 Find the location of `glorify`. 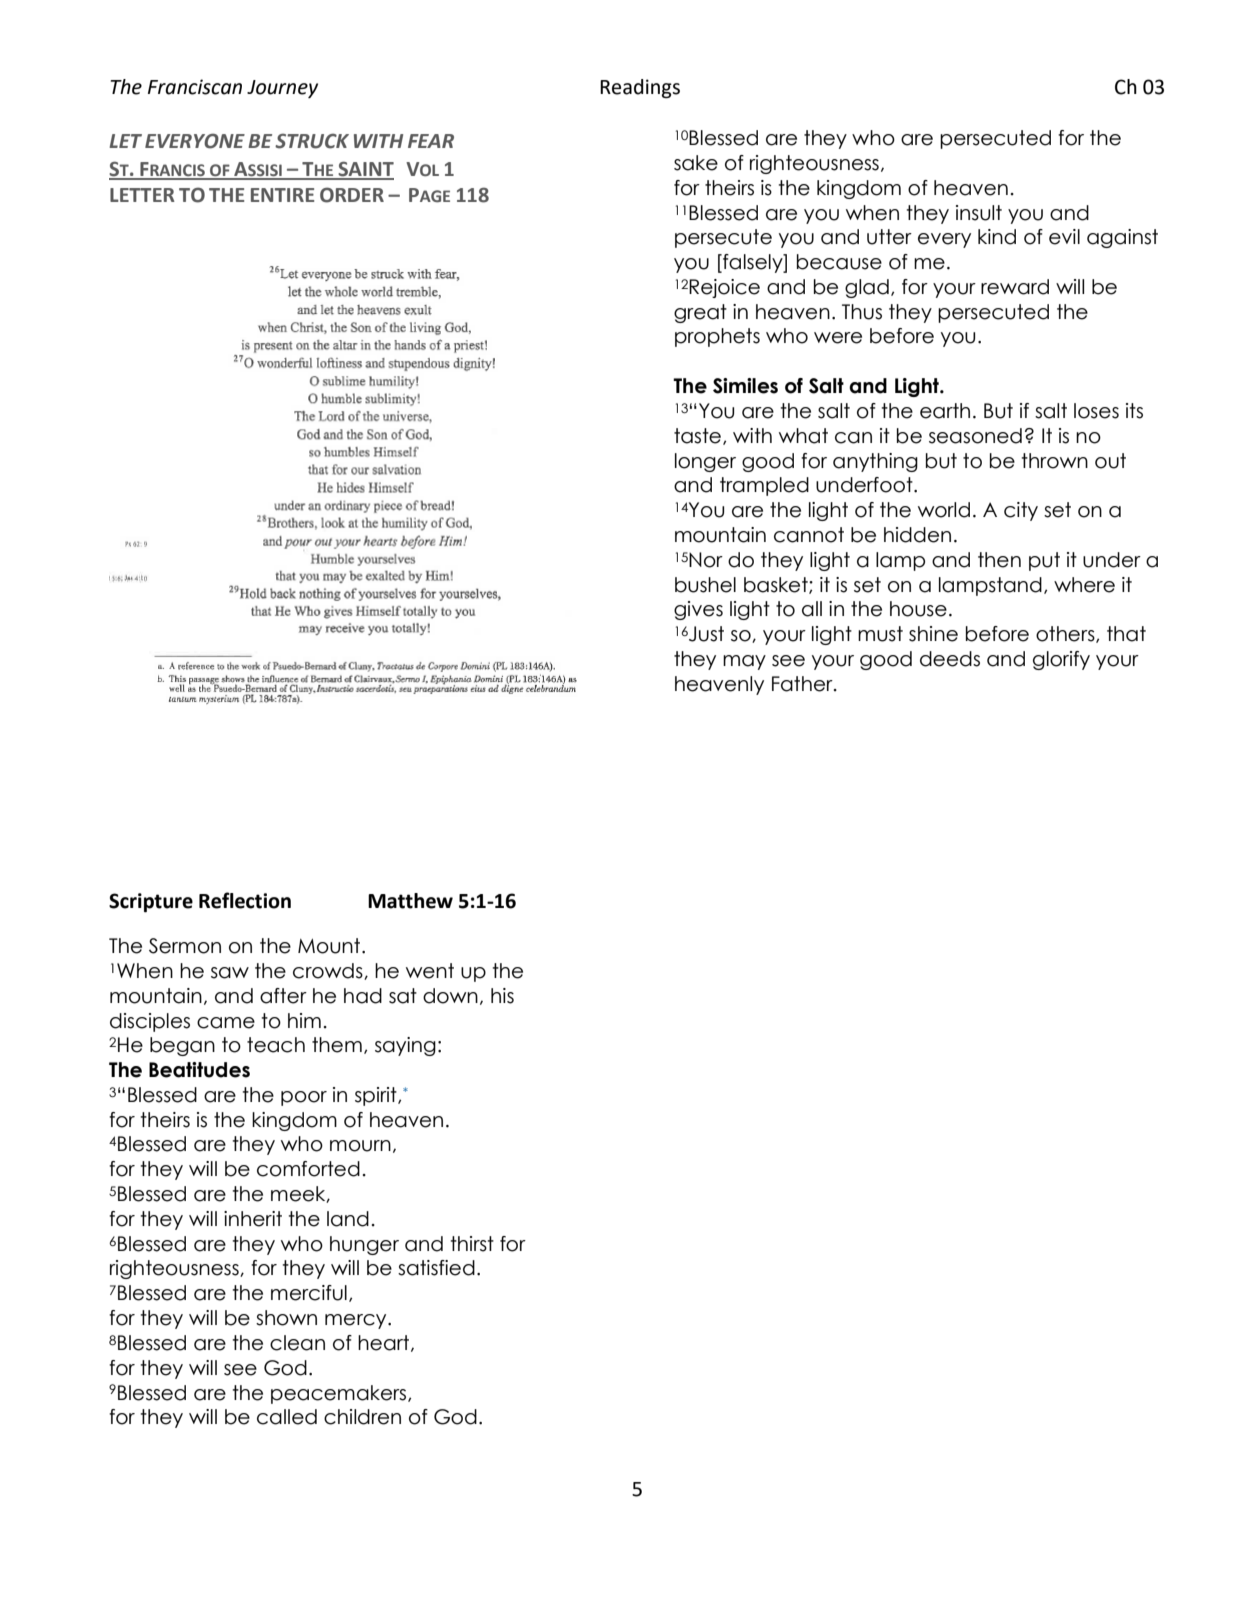

glorify is located at coordinates (1061, 660).
